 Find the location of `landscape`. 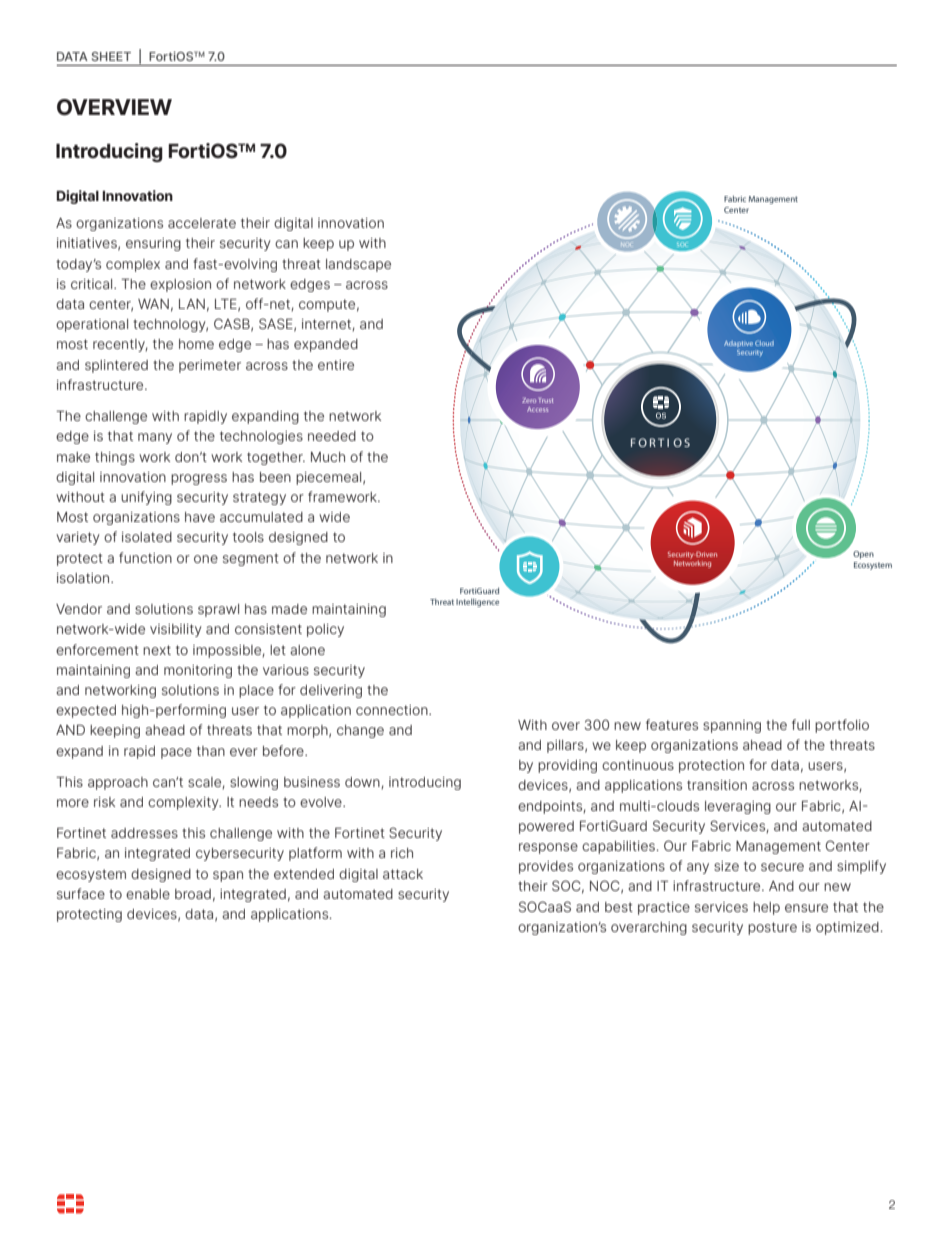

landscape is located at coordinates (358, 265).
